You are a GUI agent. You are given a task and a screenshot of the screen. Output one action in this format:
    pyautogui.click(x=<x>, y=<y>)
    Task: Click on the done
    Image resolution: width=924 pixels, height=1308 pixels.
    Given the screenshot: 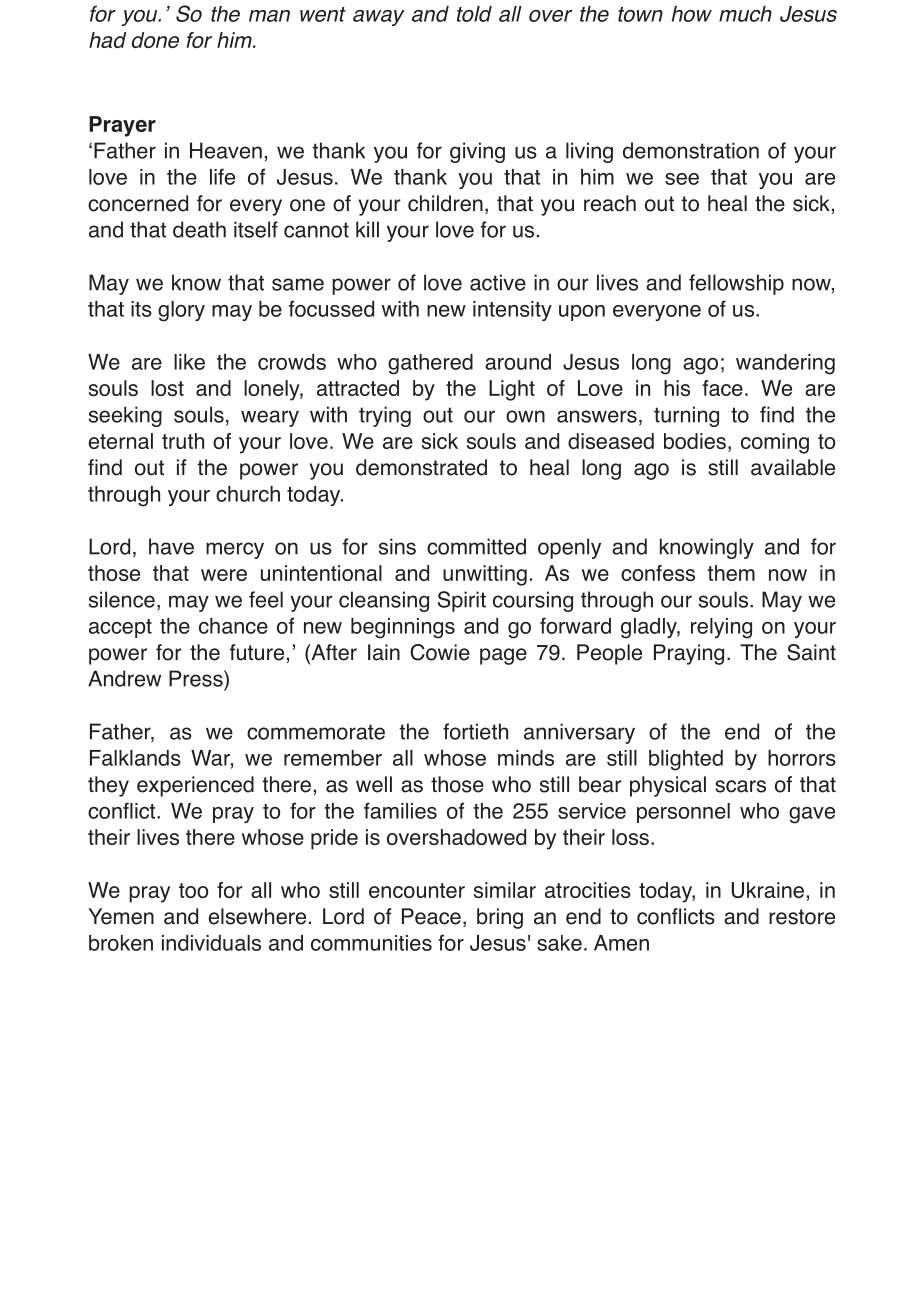 What is the action you would take?
    pyautogui.click(x=155, y=40)
